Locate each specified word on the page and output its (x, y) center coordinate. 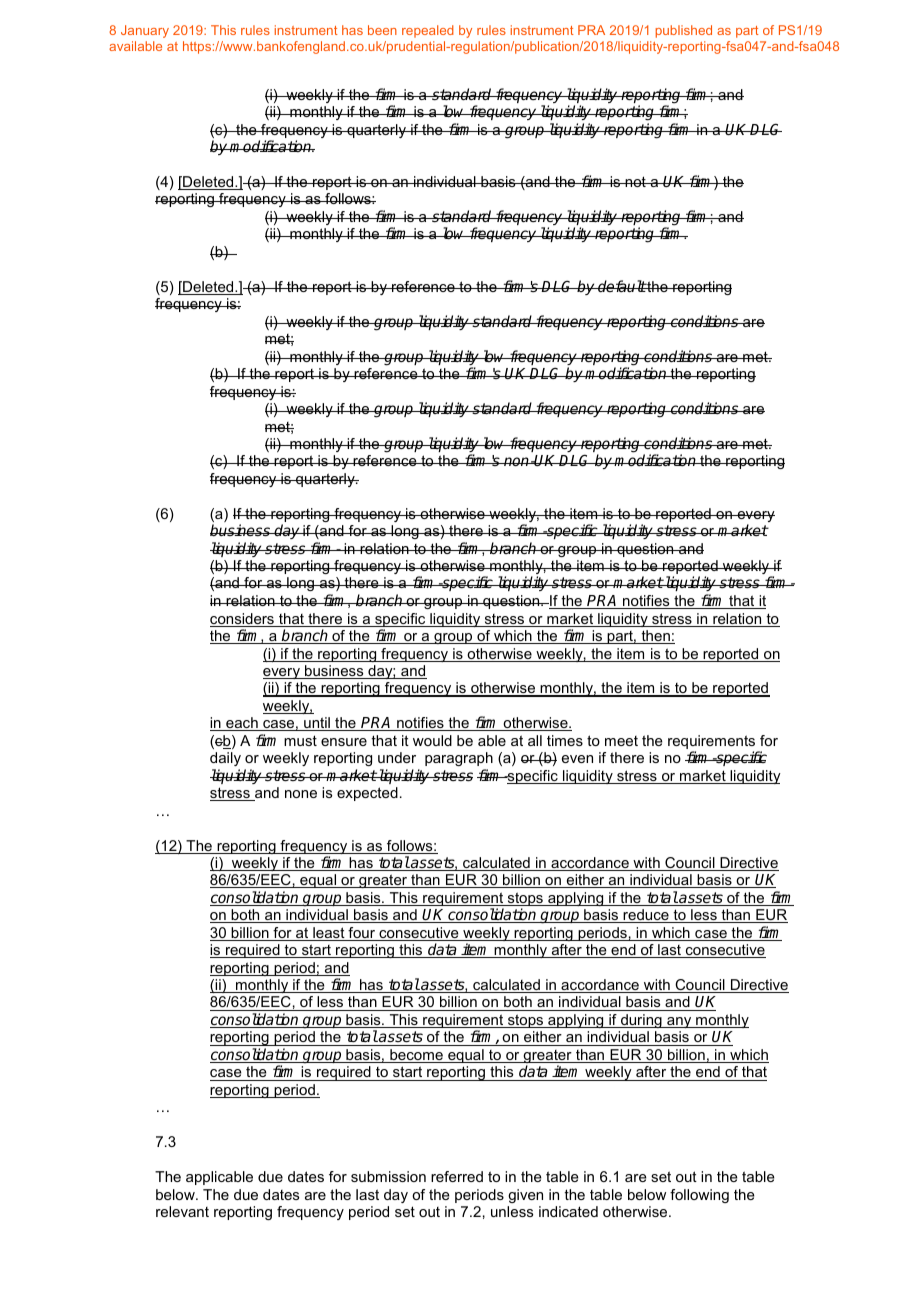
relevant (182, 1211)
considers (243, 620)
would (432, 740)
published (683, 31)
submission (388, 1176)
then (655, 637)
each (242, 724)
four (361, 934)
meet (621, 741)
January (145, 31)
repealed (428, 31)
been (382, 30)
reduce (646, 916)
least (329, 934)
